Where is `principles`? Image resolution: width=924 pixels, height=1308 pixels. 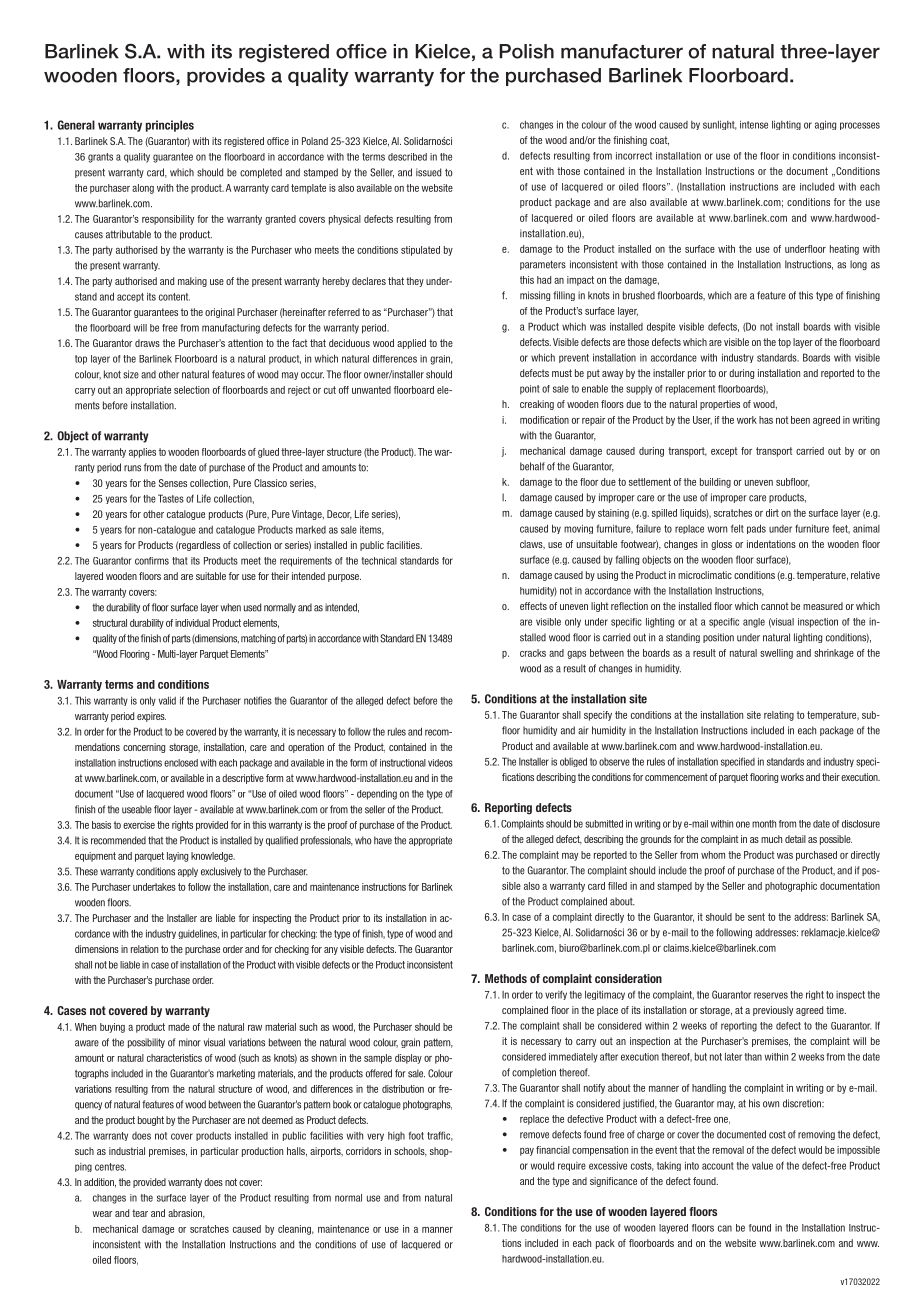 principles is located at coordinates (170, 126).
